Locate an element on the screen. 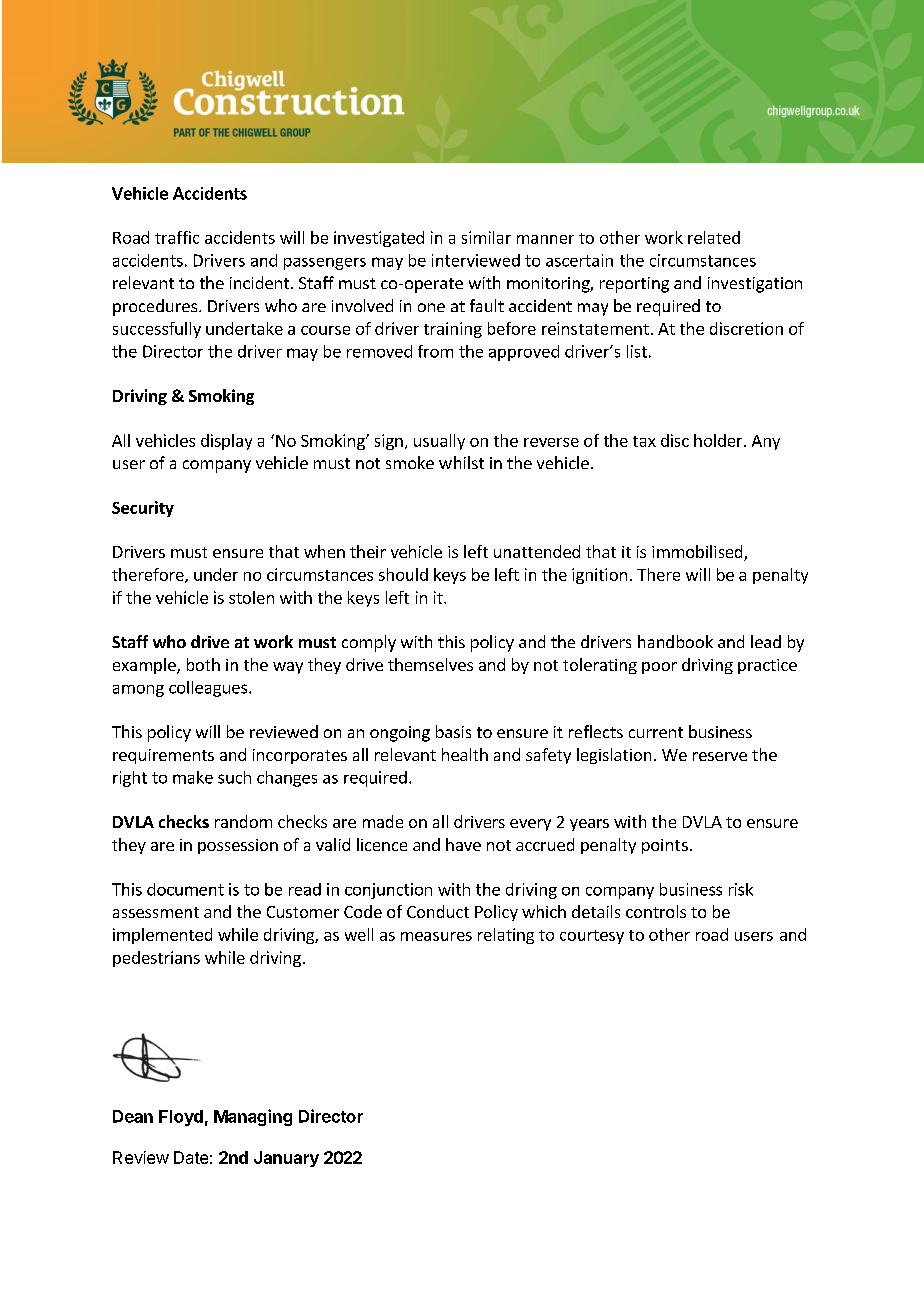 This screenshot has width=924, height=1307. whilst is located at coordinates (461, 462).
